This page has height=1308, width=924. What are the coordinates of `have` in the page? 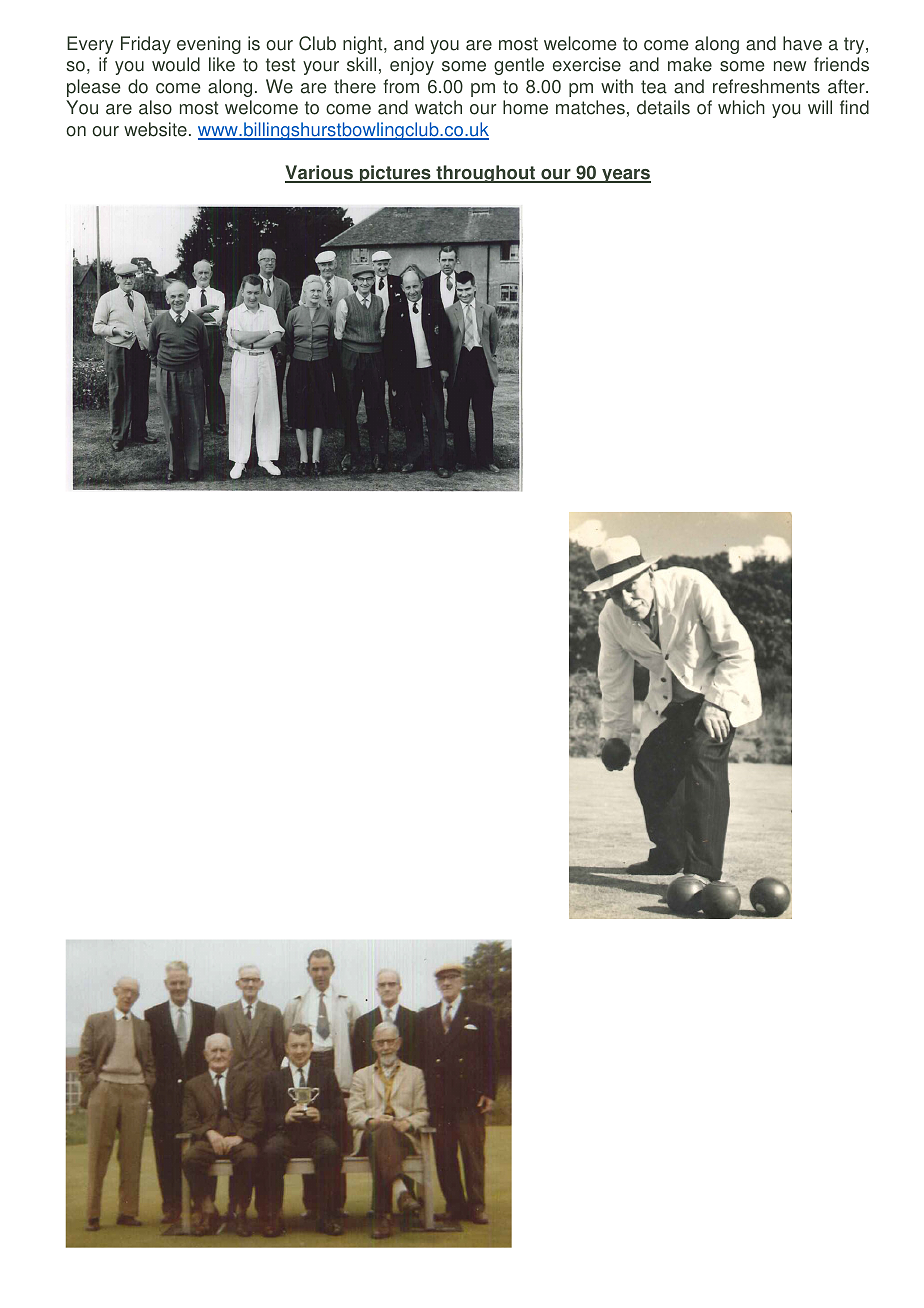 It's located at (802, 43).
